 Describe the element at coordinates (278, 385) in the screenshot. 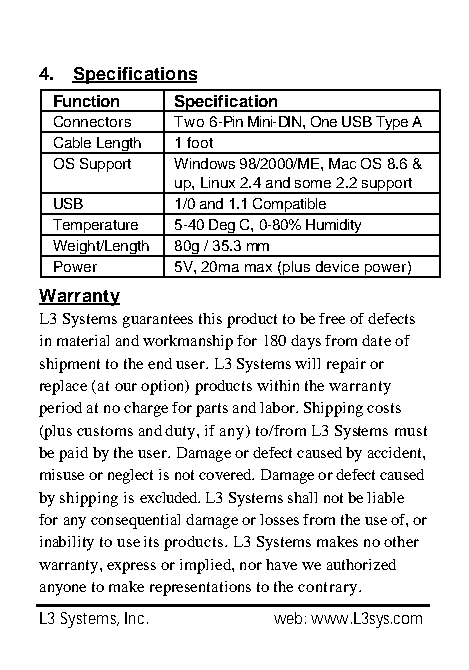

I see `within` at that location.
